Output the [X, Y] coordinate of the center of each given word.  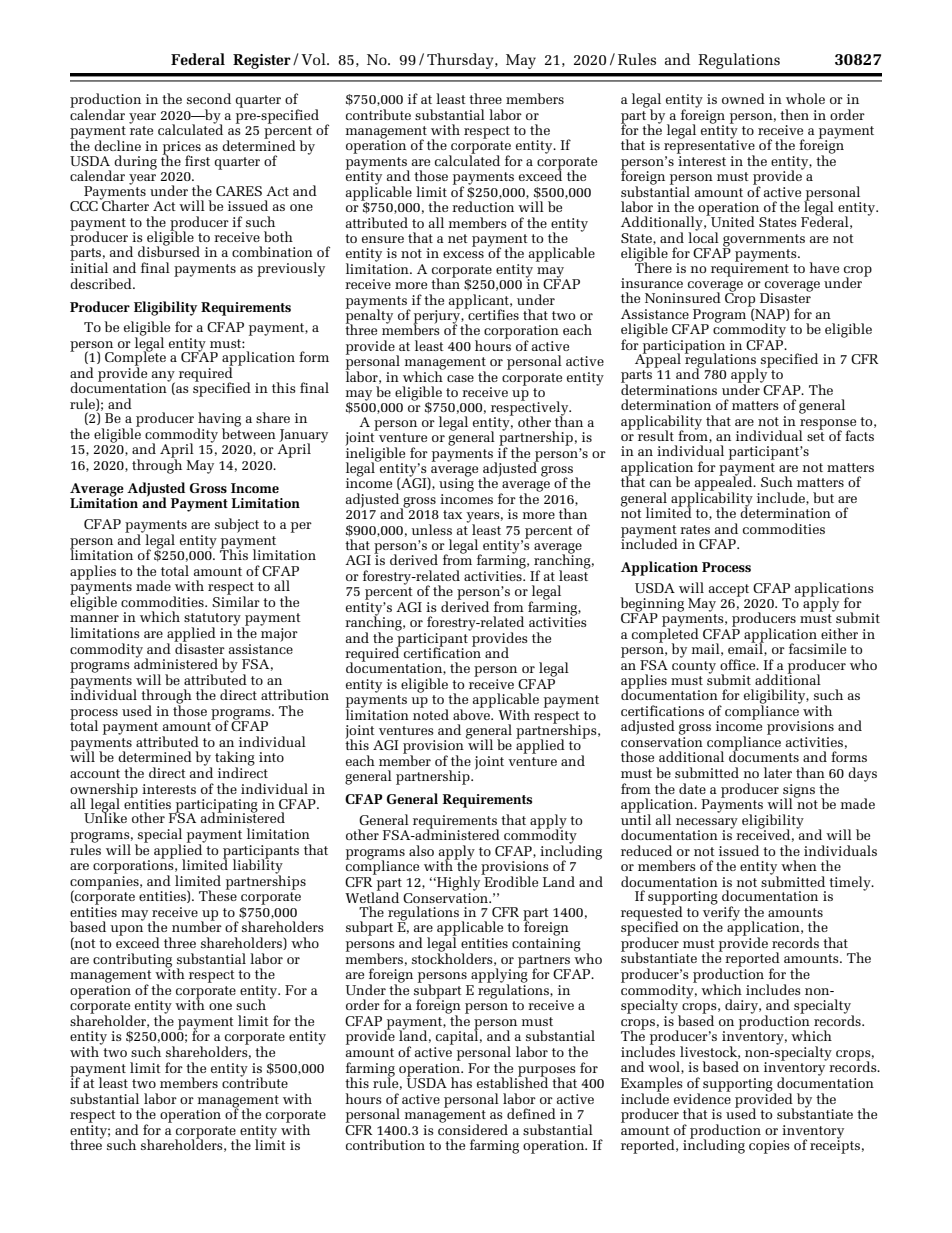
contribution [385, 1144]
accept [729, 590]
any [163, 377]
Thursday [461, 61]
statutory [213, 620]
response [827, 425]
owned [743, 98]
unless [431, 529]
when [799, 865]
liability [258, 866]
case [460, 378]
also [421, 850]
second [209, 98]
